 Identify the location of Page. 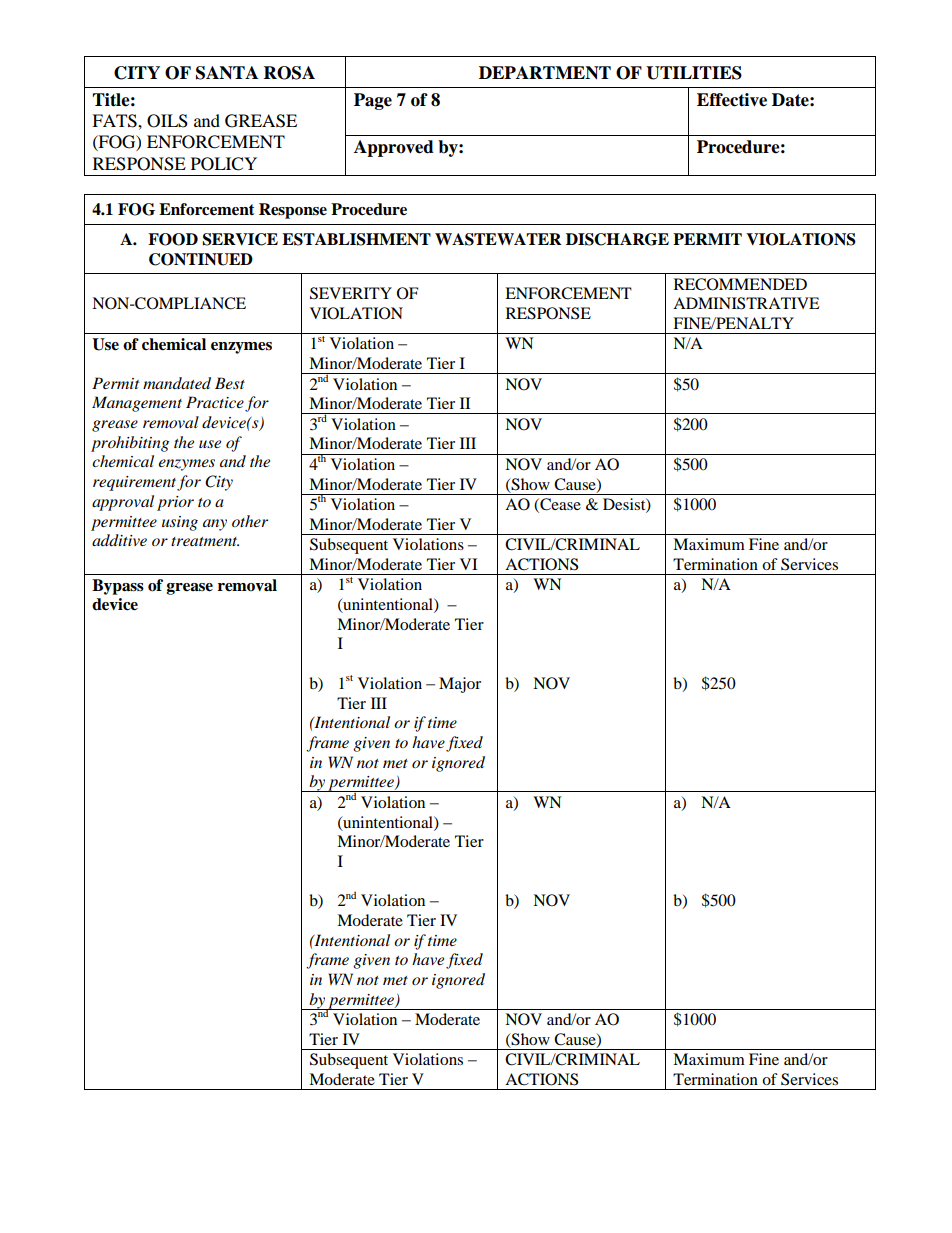
(373, 101).
